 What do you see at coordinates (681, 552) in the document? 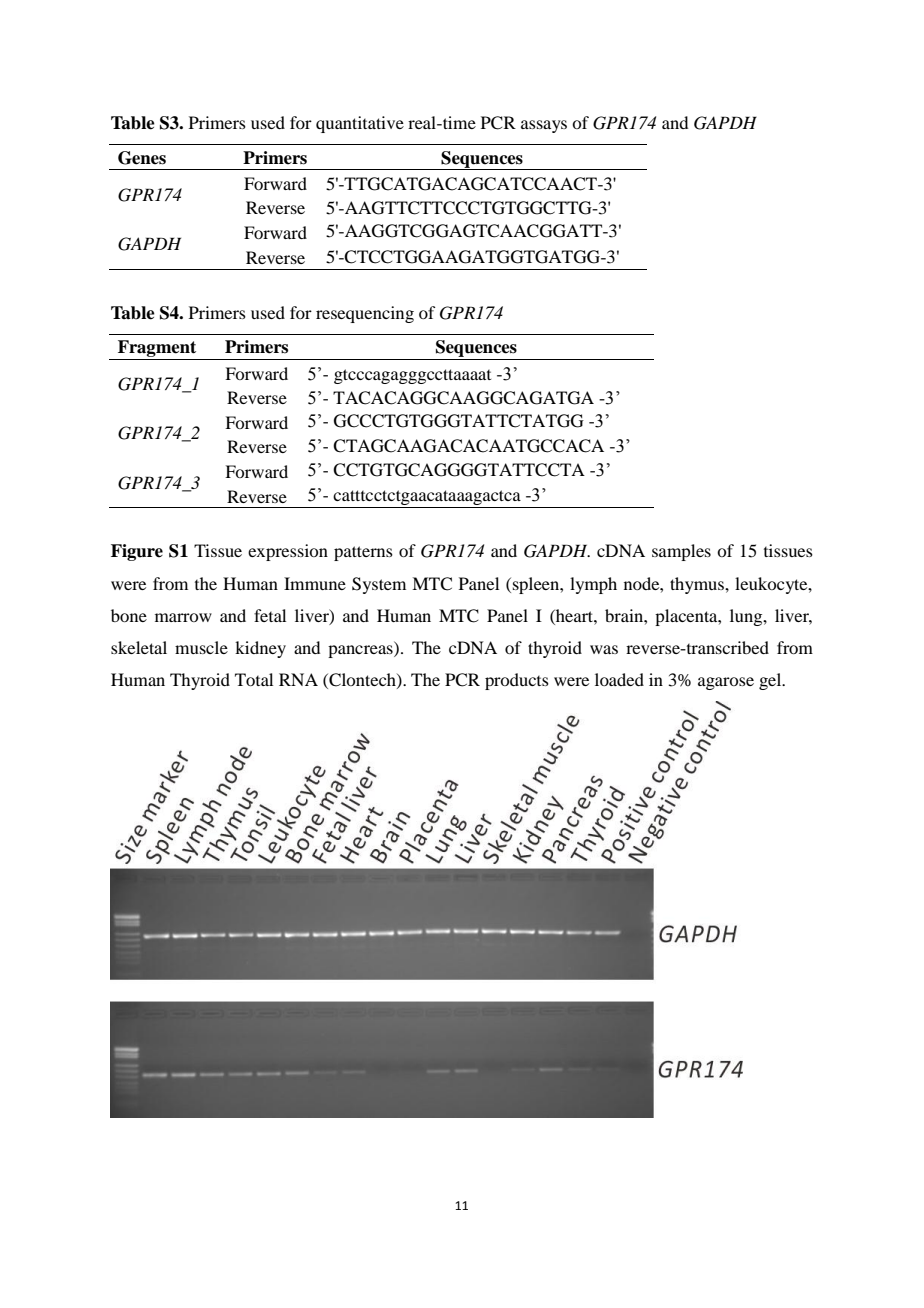
I see `samples` at bounding box center [681, 552].
